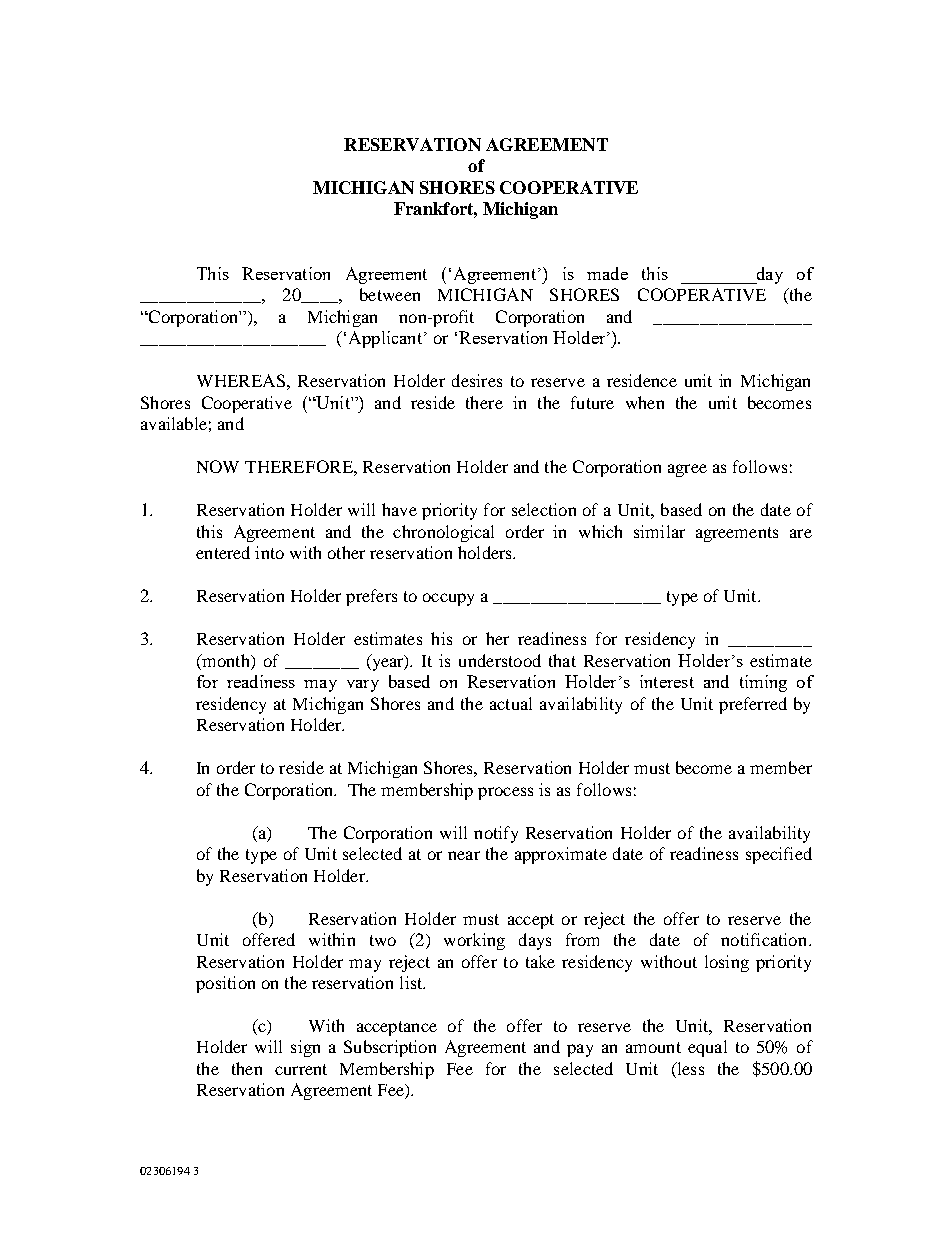  I want to click on two, so click(383, 940).
